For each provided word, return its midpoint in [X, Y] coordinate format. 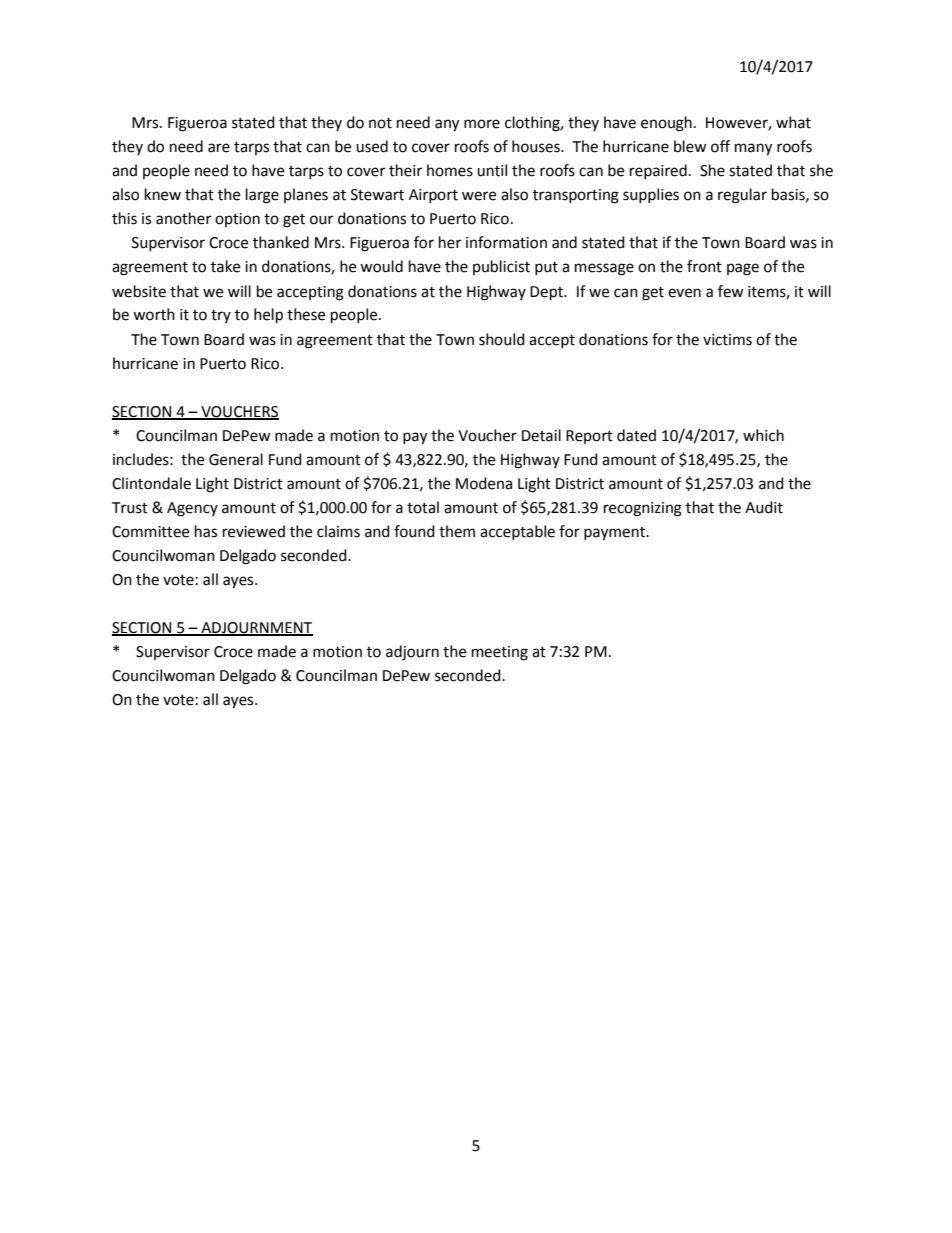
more [482, 124]
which [763, 435]
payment [616, 534]
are [219, 148]
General [236, 459]
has [206, 531]
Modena [484, 483]
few [731, 291]
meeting [500, 653]
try [221, 316]
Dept [548, 293]
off [720, 146]
